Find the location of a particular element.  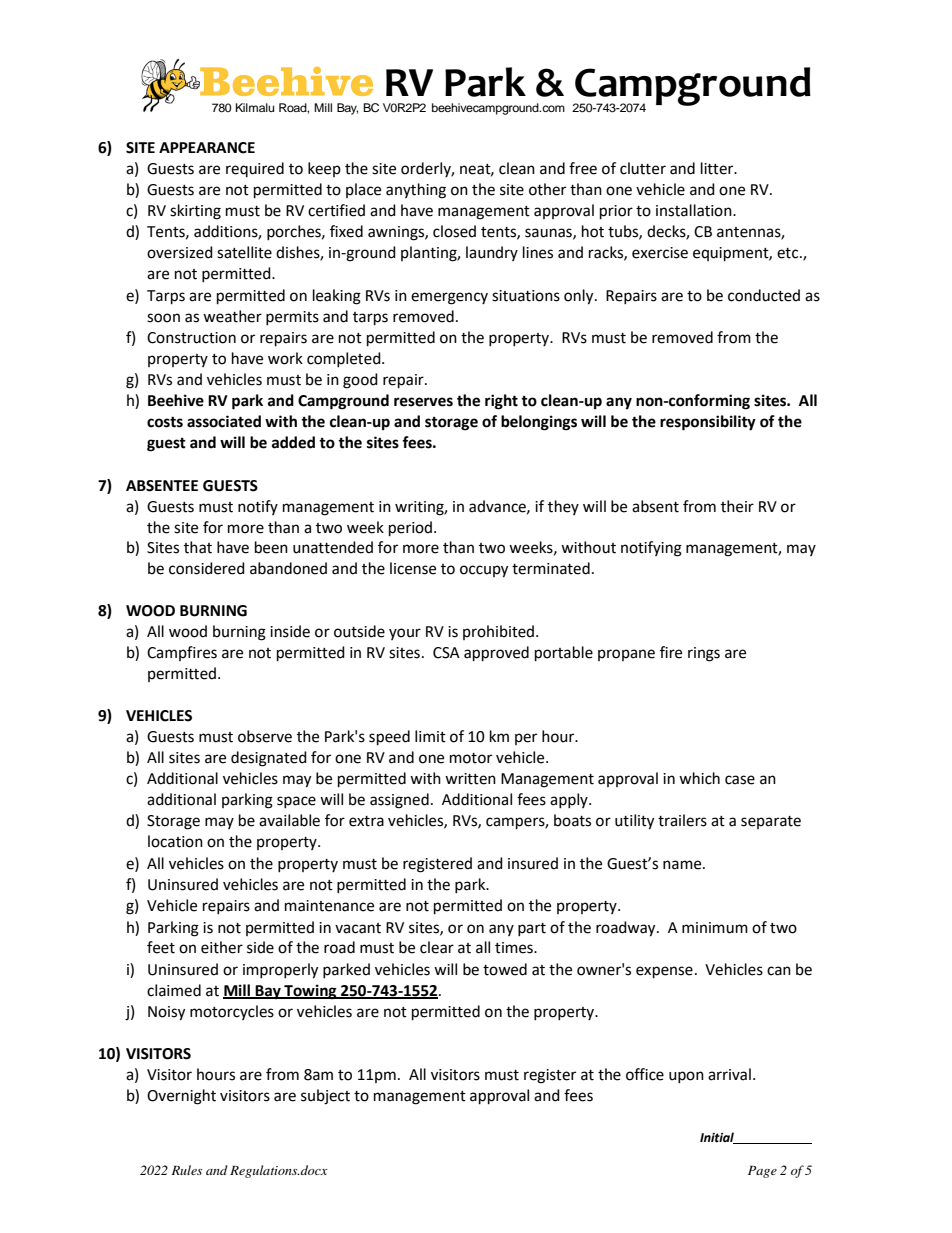

part is located at coordinates (532, 929).
